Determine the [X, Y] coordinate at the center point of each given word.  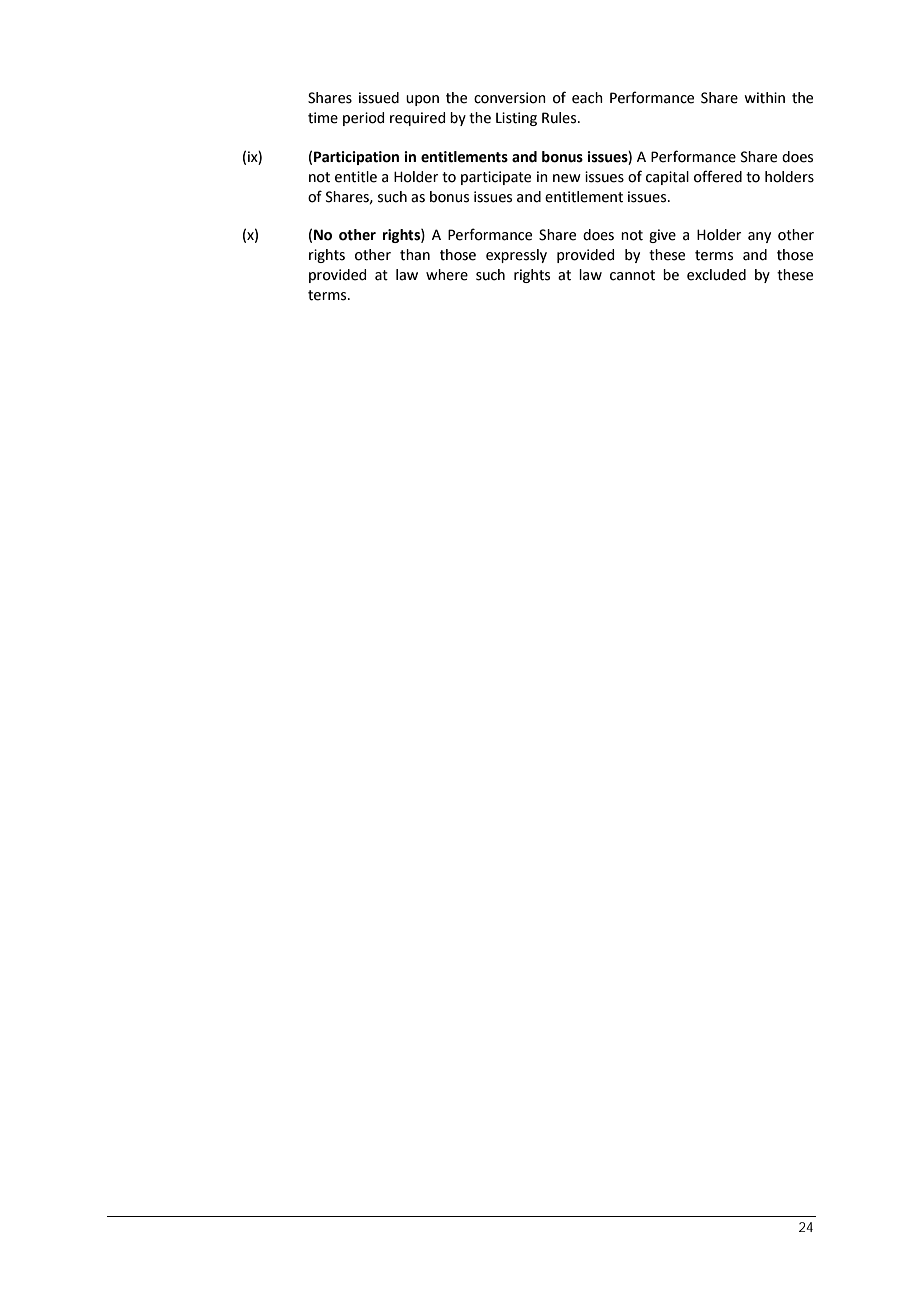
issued [379, 98]
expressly [516, 256]
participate [496, 178]
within [764, 98]
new [567, 178]
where [447, 275]
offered [718, 176]
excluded [716, 275]
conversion [510, 98]
